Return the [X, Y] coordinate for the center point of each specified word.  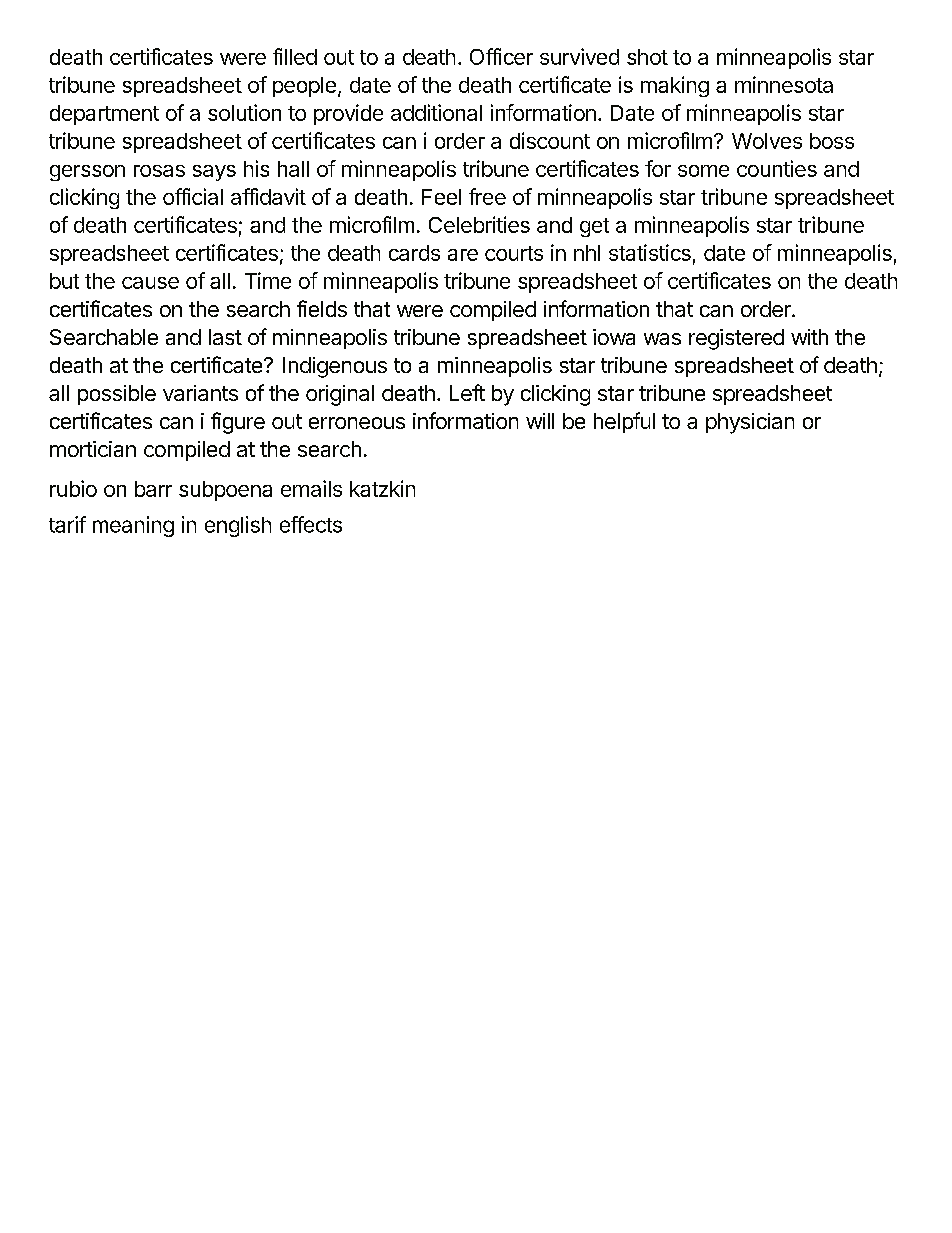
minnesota [784, 84]
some [703, 171]
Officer [501, 56]
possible [117, 395]
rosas [159, 171]
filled [295, 56]
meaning [133, 526]
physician [750, 423]
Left [467, 392]
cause [150, 283]
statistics [650, 252]
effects [311, 524]
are [463, 255]
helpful [624, 422]
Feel [441, 197]
